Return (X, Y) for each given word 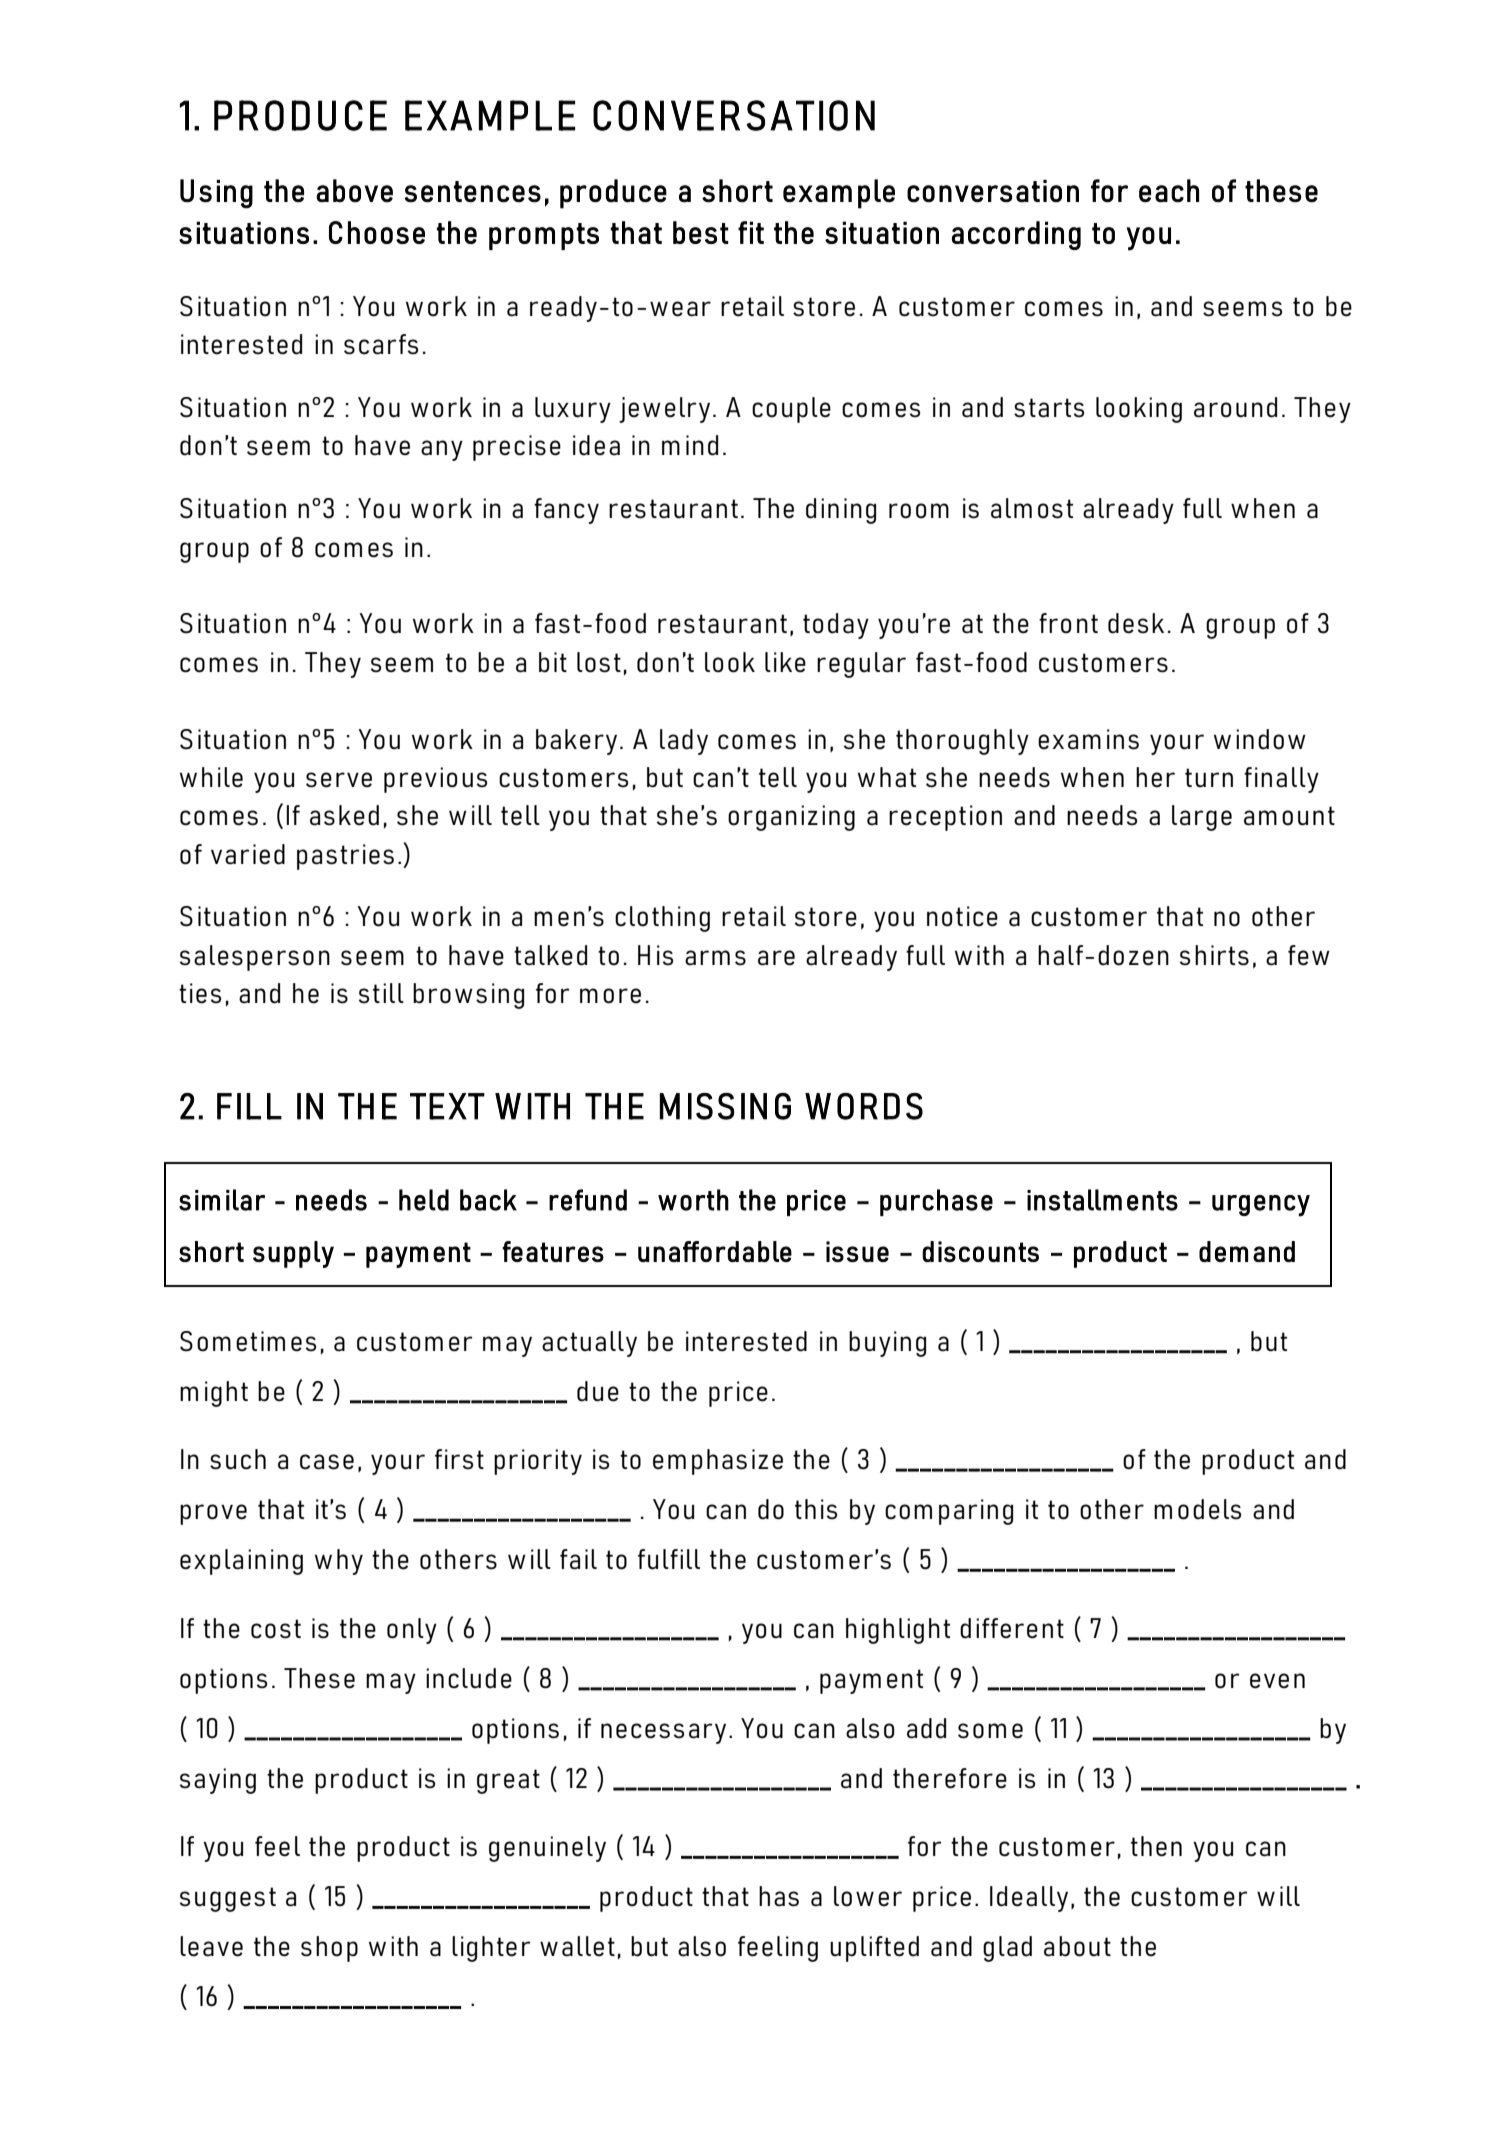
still (381, 993)
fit (751, 232)
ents (1152, 1201)
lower (868, 1896)
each (1169, 191)
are (776, 958)
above (354, 191)
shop (329, 1949)
